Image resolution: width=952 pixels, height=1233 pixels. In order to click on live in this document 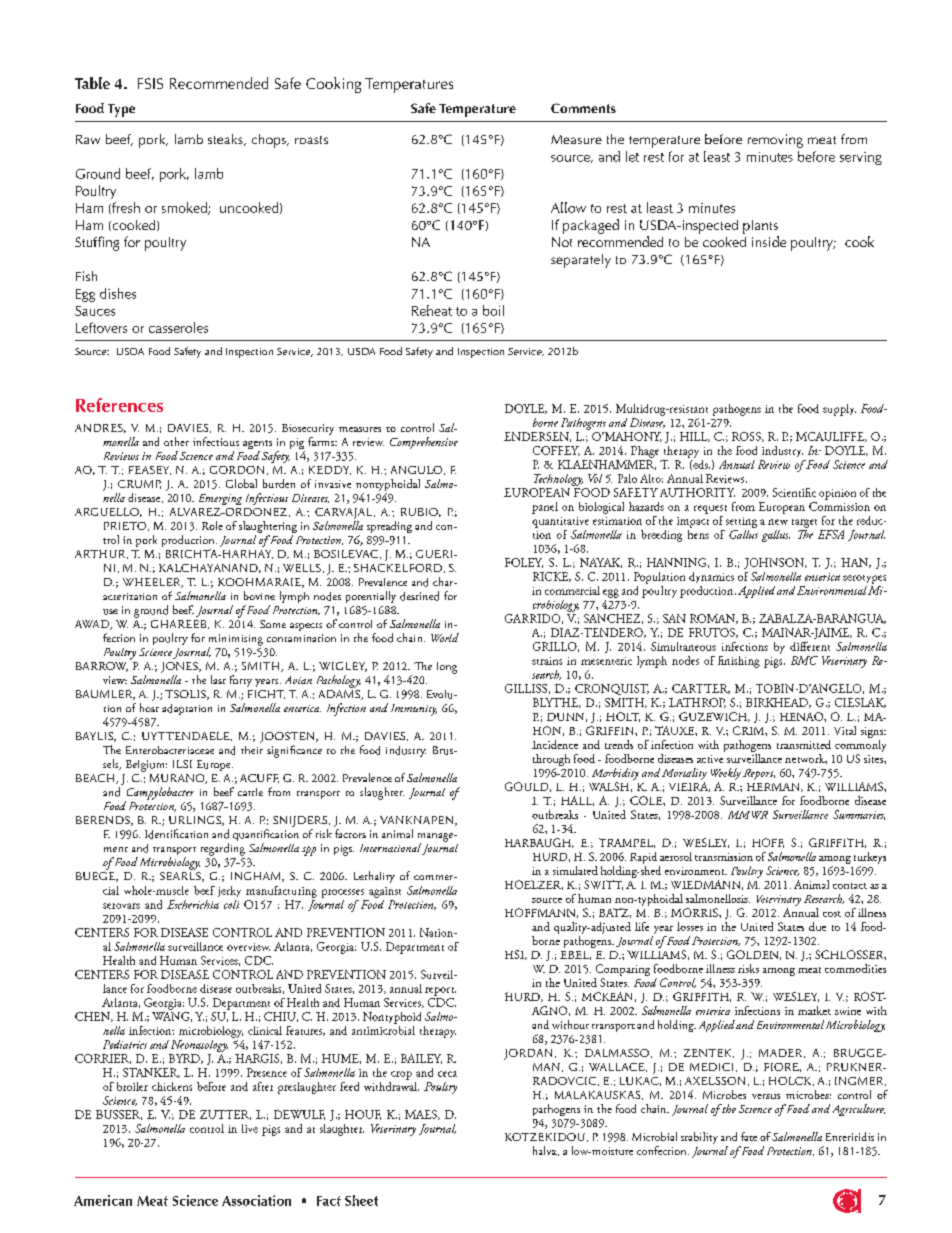, I will do `click(250, 1128)`.
